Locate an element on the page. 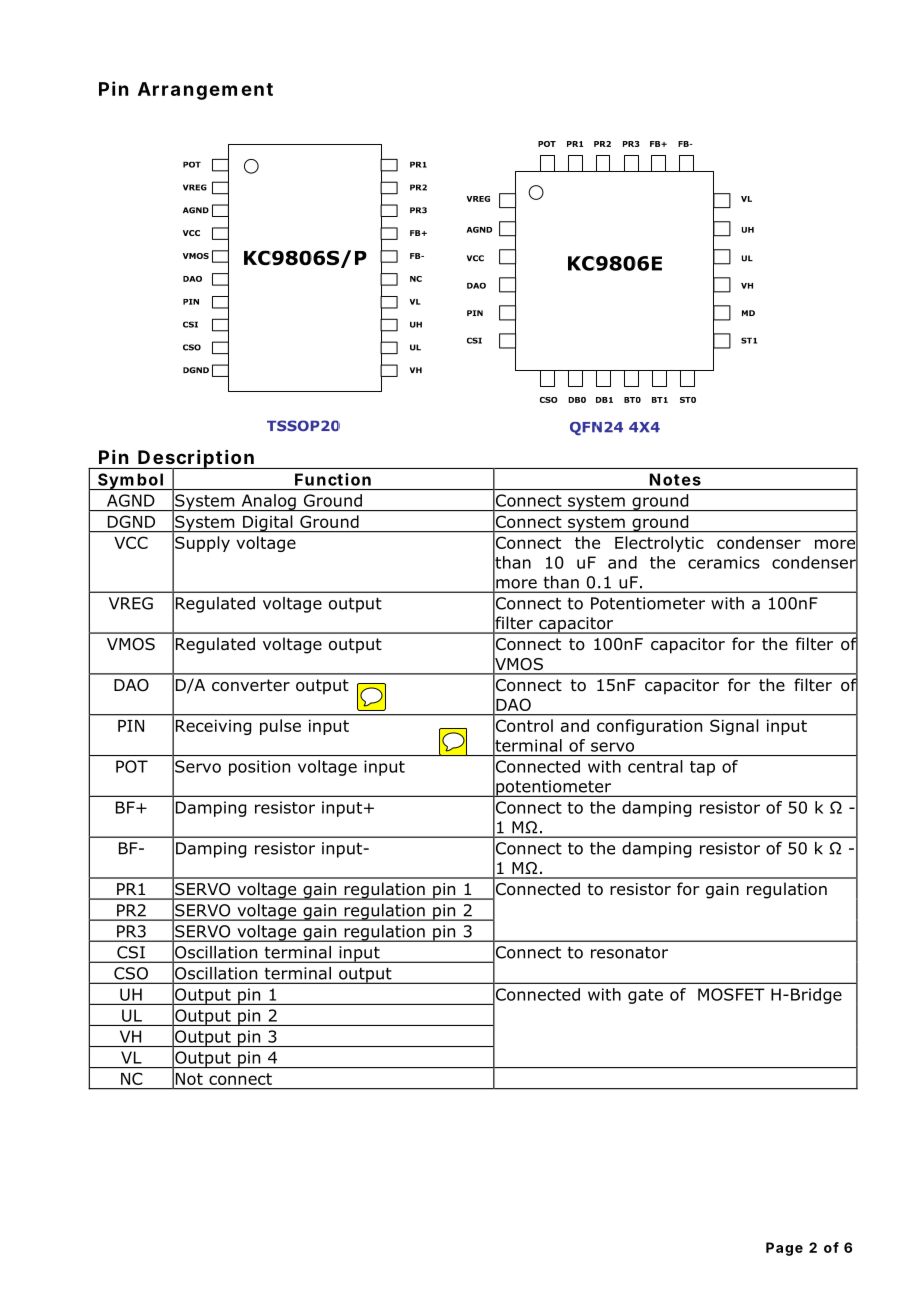 Image resolution: width=924 pixels, height=1308 pixels. Electrolytic is located at coordinates (659, 544).
